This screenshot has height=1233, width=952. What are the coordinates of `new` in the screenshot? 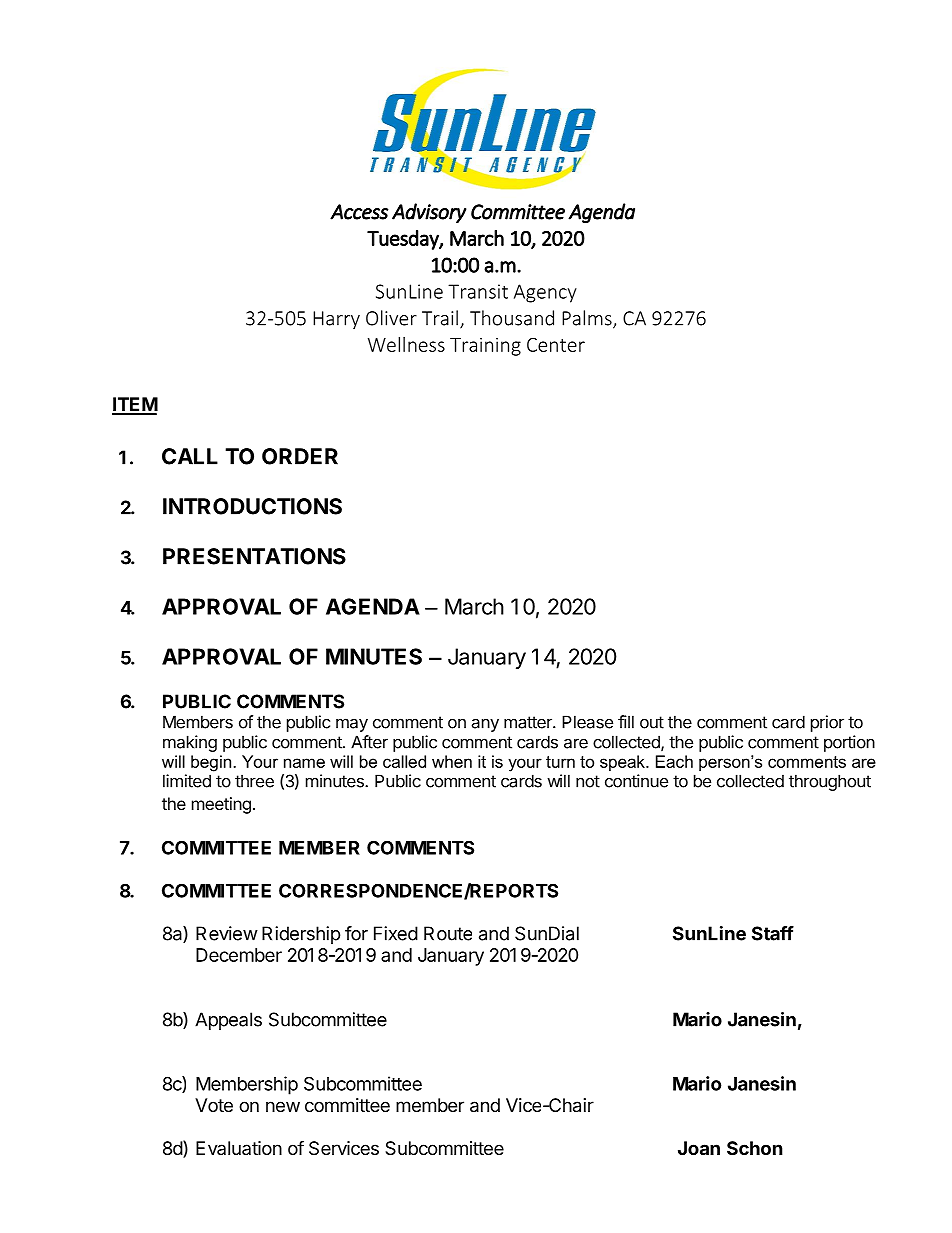 It's located at (283, 1106).
